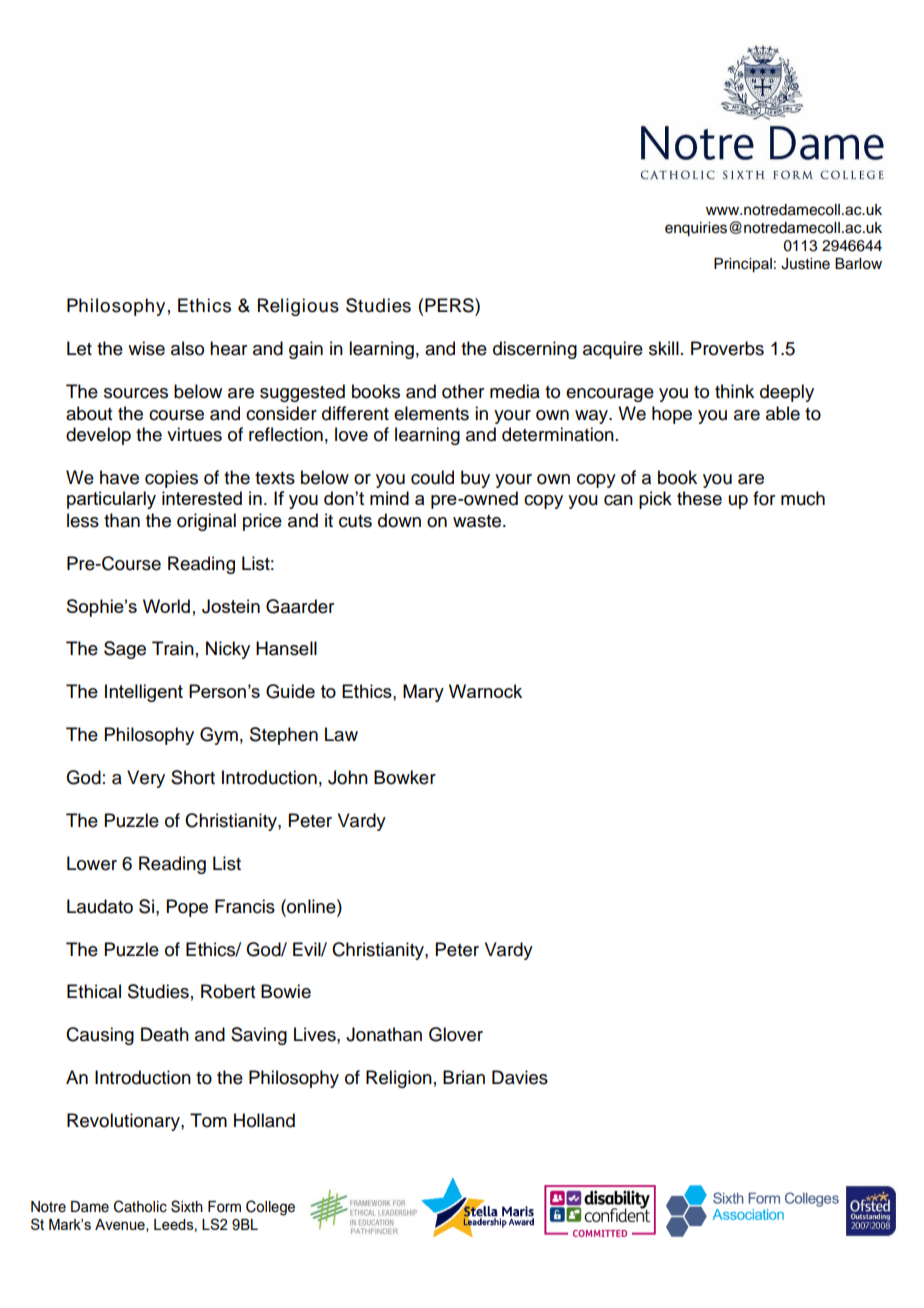 This screenshot has width=924, height=1308. Describe the element at coordinates (219, 736) in the screenshot. I see `Gym` at that location.
